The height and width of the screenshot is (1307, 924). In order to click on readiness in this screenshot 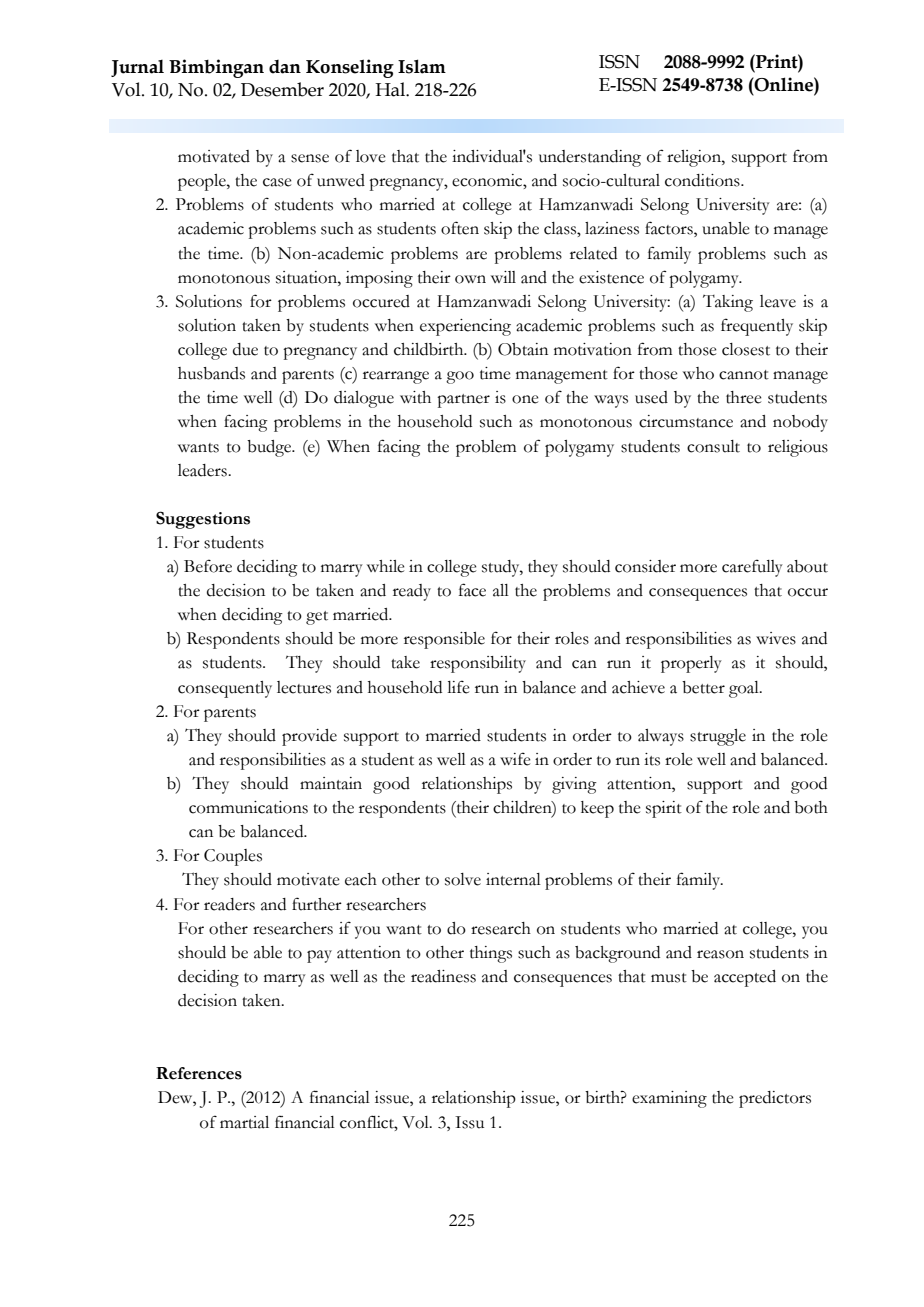, I will do `click(443, 976)`.
